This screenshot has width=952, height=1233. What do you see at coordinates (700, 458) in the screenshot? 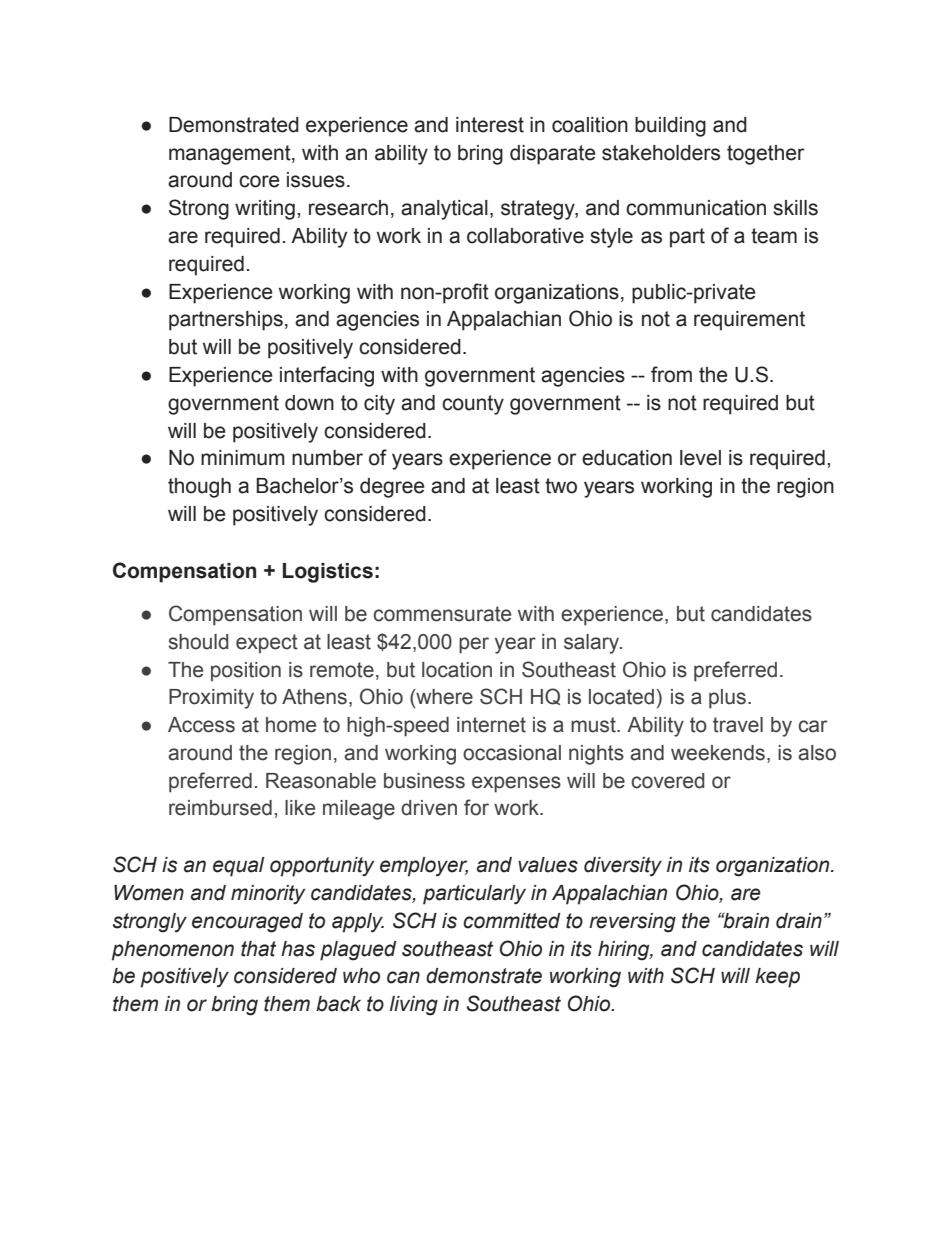
I see `level` at bounding box center [700, 458].
